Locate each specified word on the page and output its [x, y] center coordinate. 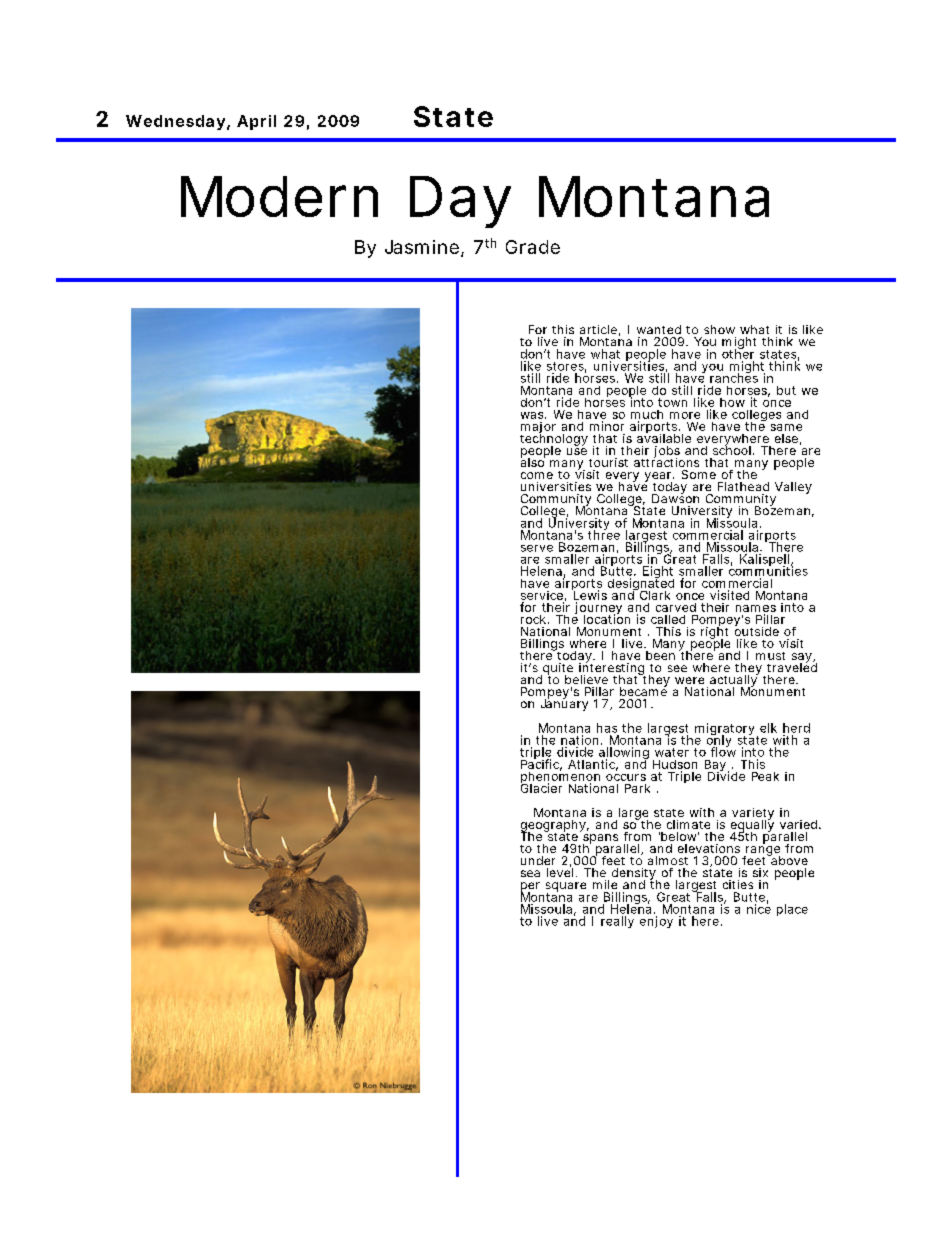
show [719, 329]
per [530, 888]
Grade [533, 247]
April [256, 122]
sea [530, 873]
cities [738, 884]
